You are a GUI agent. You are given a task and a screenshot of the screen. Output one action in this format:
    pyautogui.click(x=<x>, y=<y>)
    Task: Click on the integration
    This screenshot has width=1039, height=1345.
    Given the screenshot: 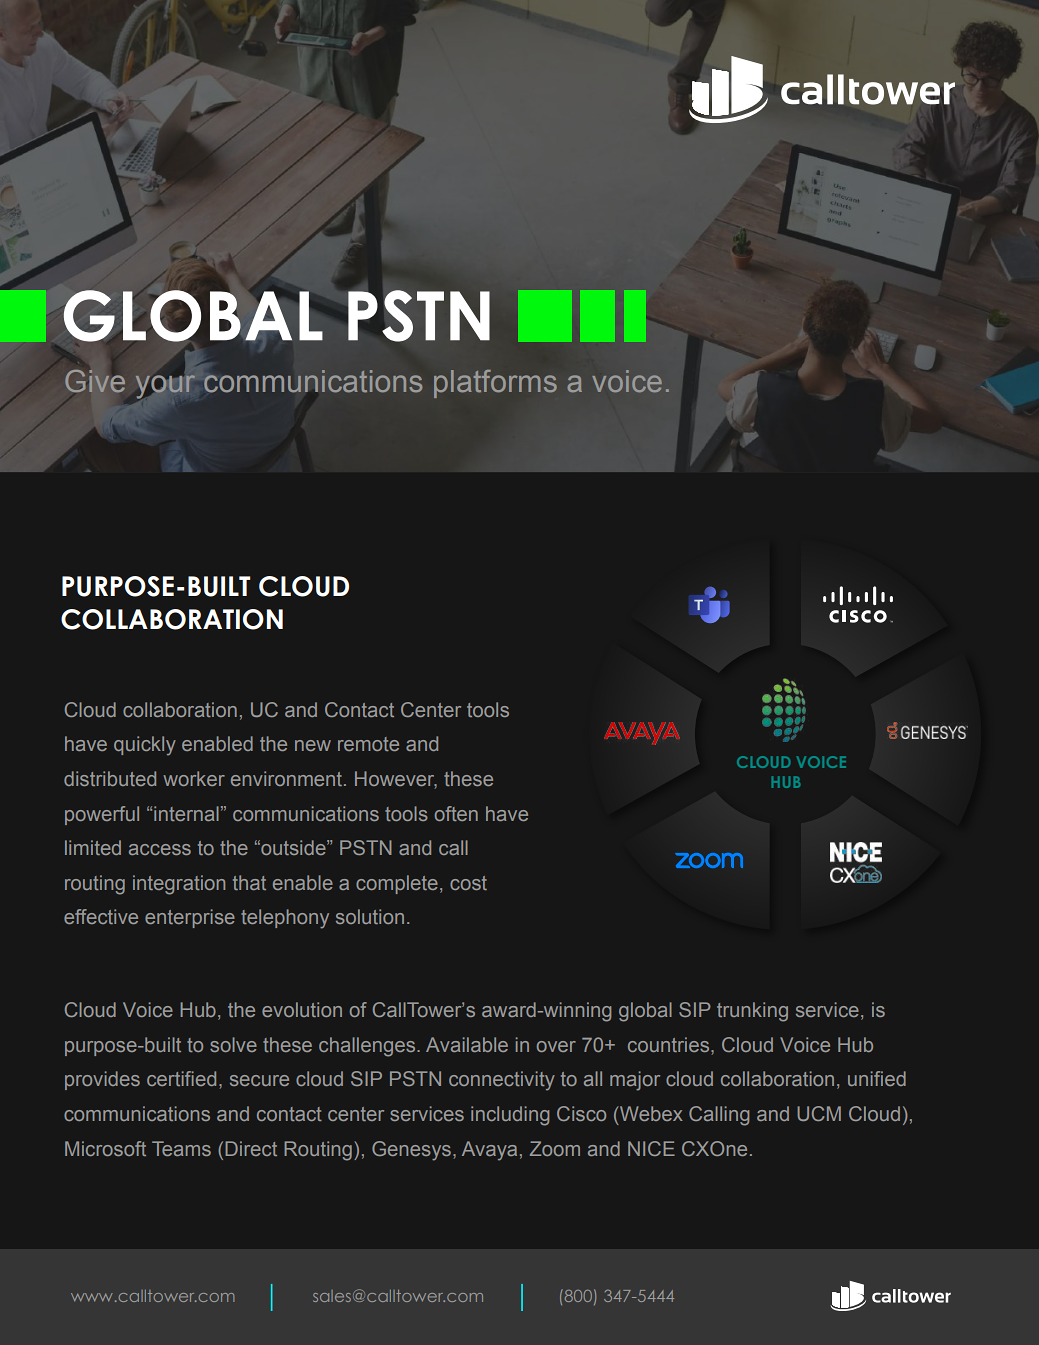 What is the action you would take?
    pyautogui.click(x=179, y=885)
